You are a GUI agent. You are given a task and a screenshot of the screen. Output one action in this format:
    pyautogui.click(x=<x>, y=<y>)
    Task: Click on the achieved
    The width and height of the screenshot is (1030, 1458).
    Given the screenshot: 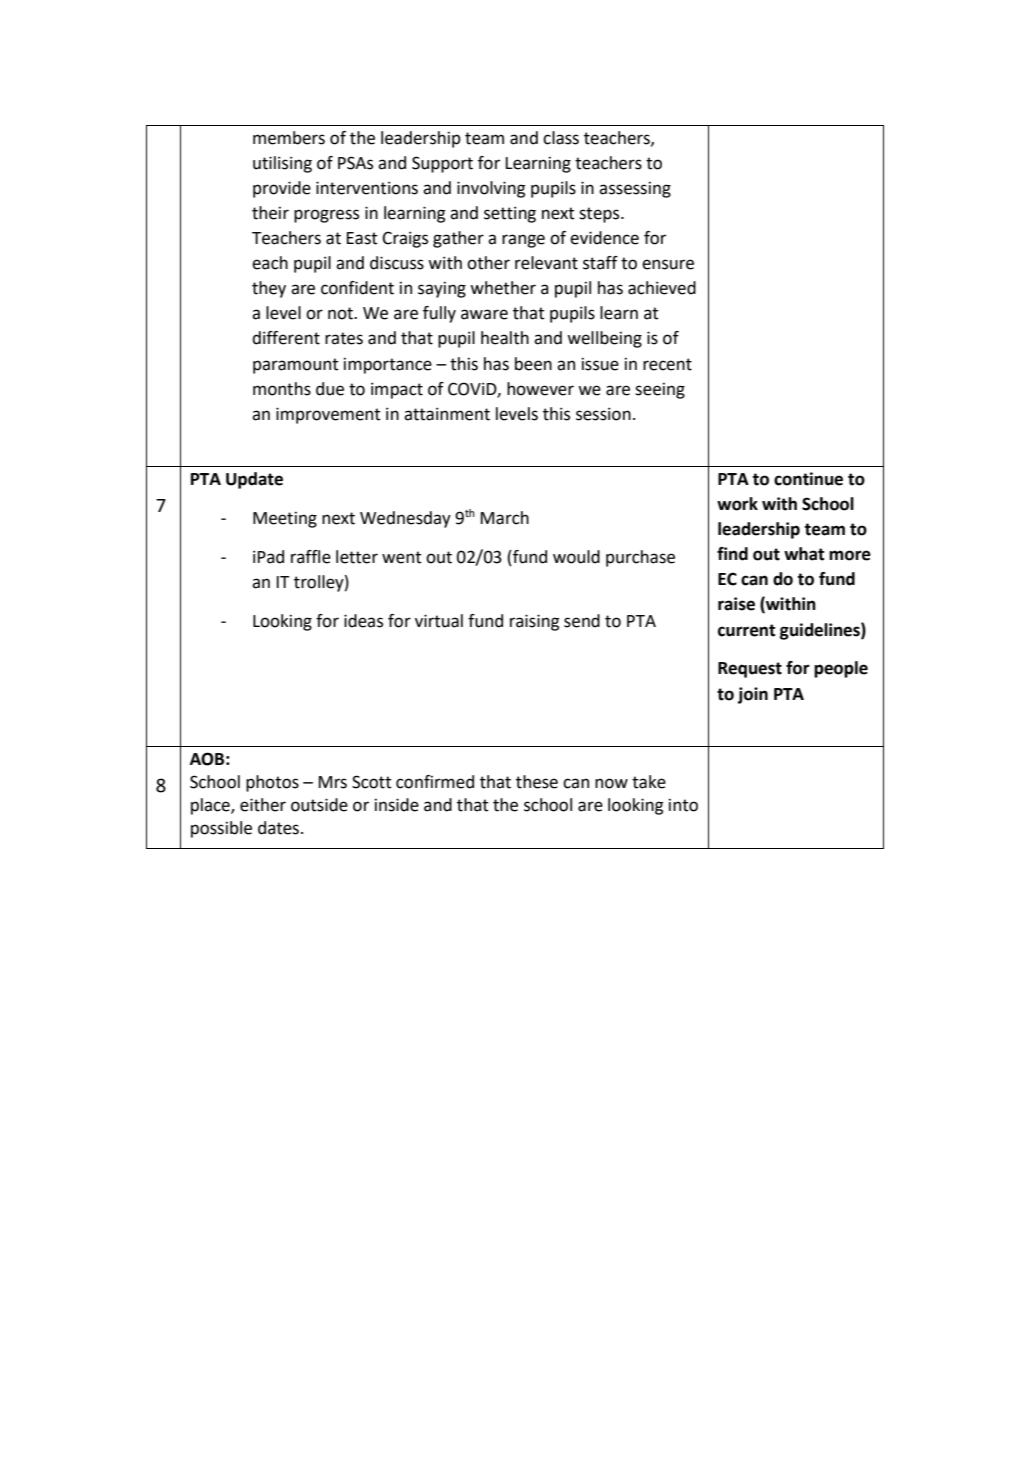 What is the action you would take?
    pyautogui.click(x=662, y=288)
